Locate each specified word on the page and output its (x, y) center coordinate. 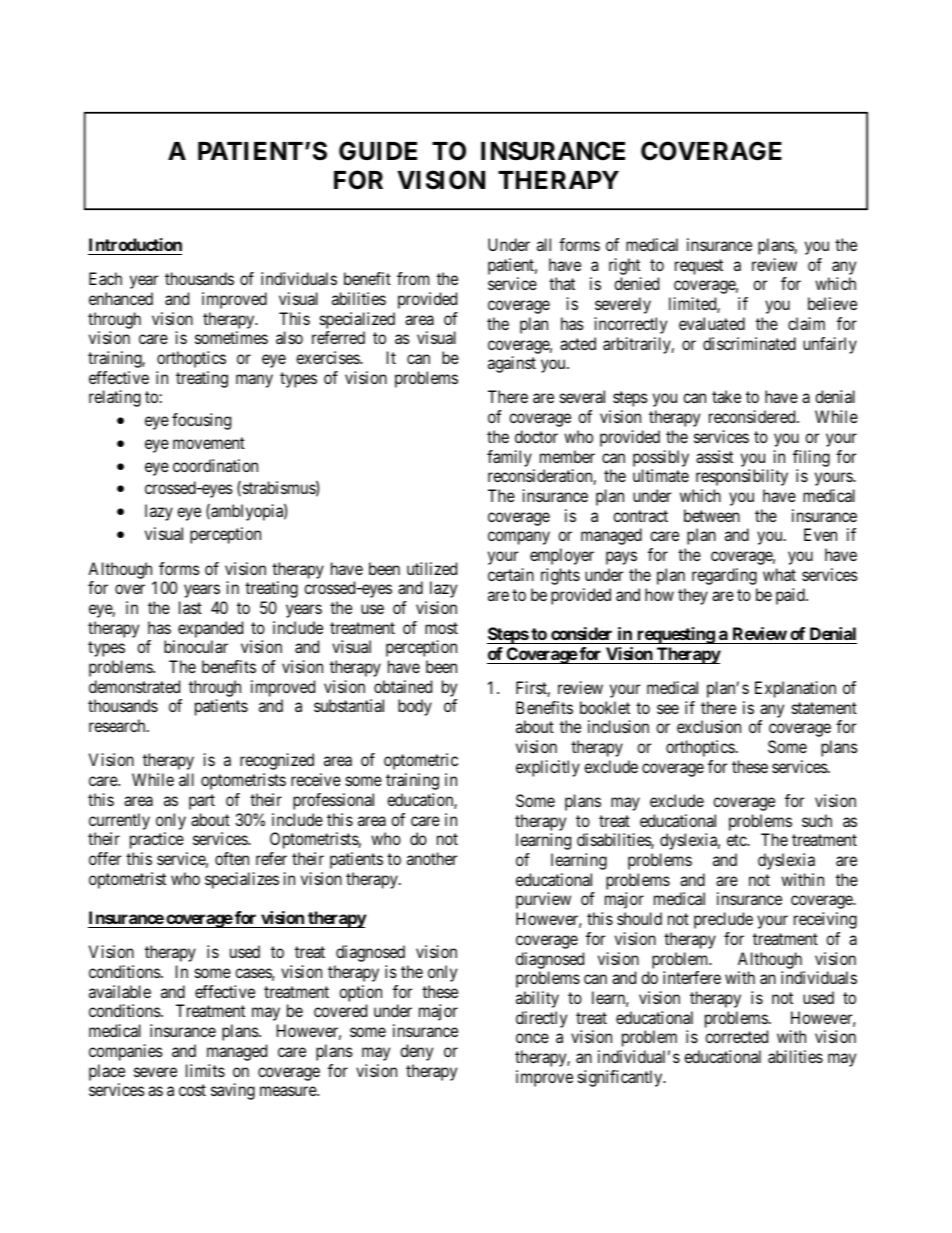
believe (832, 303)
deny (416, 1052)
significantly (621, 1078)
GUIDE (378, 151)
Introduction (135, 246)
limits (205, 1070)
